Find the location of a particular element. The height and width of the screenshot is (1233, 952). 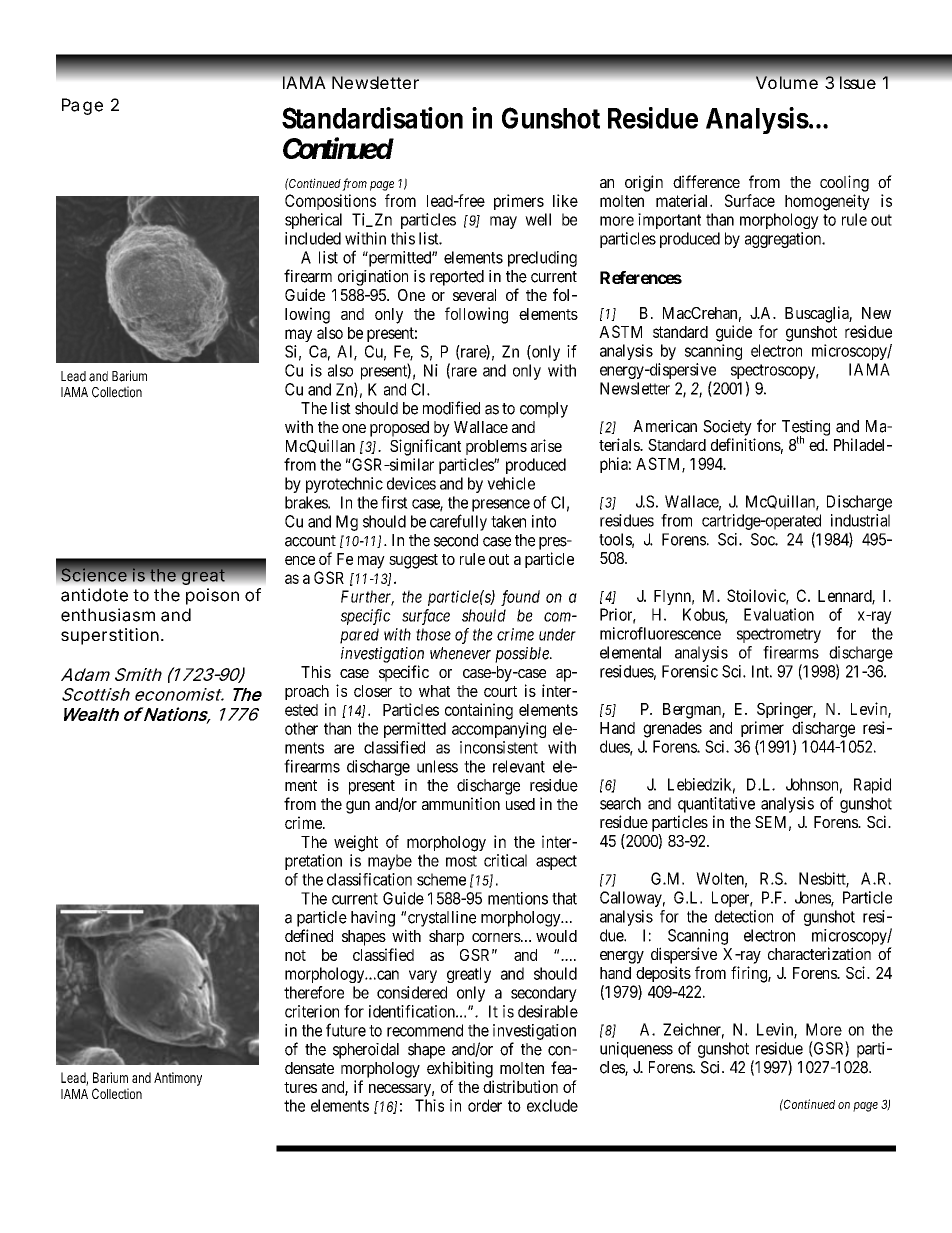

problems is located at coordinates (496, 447).
